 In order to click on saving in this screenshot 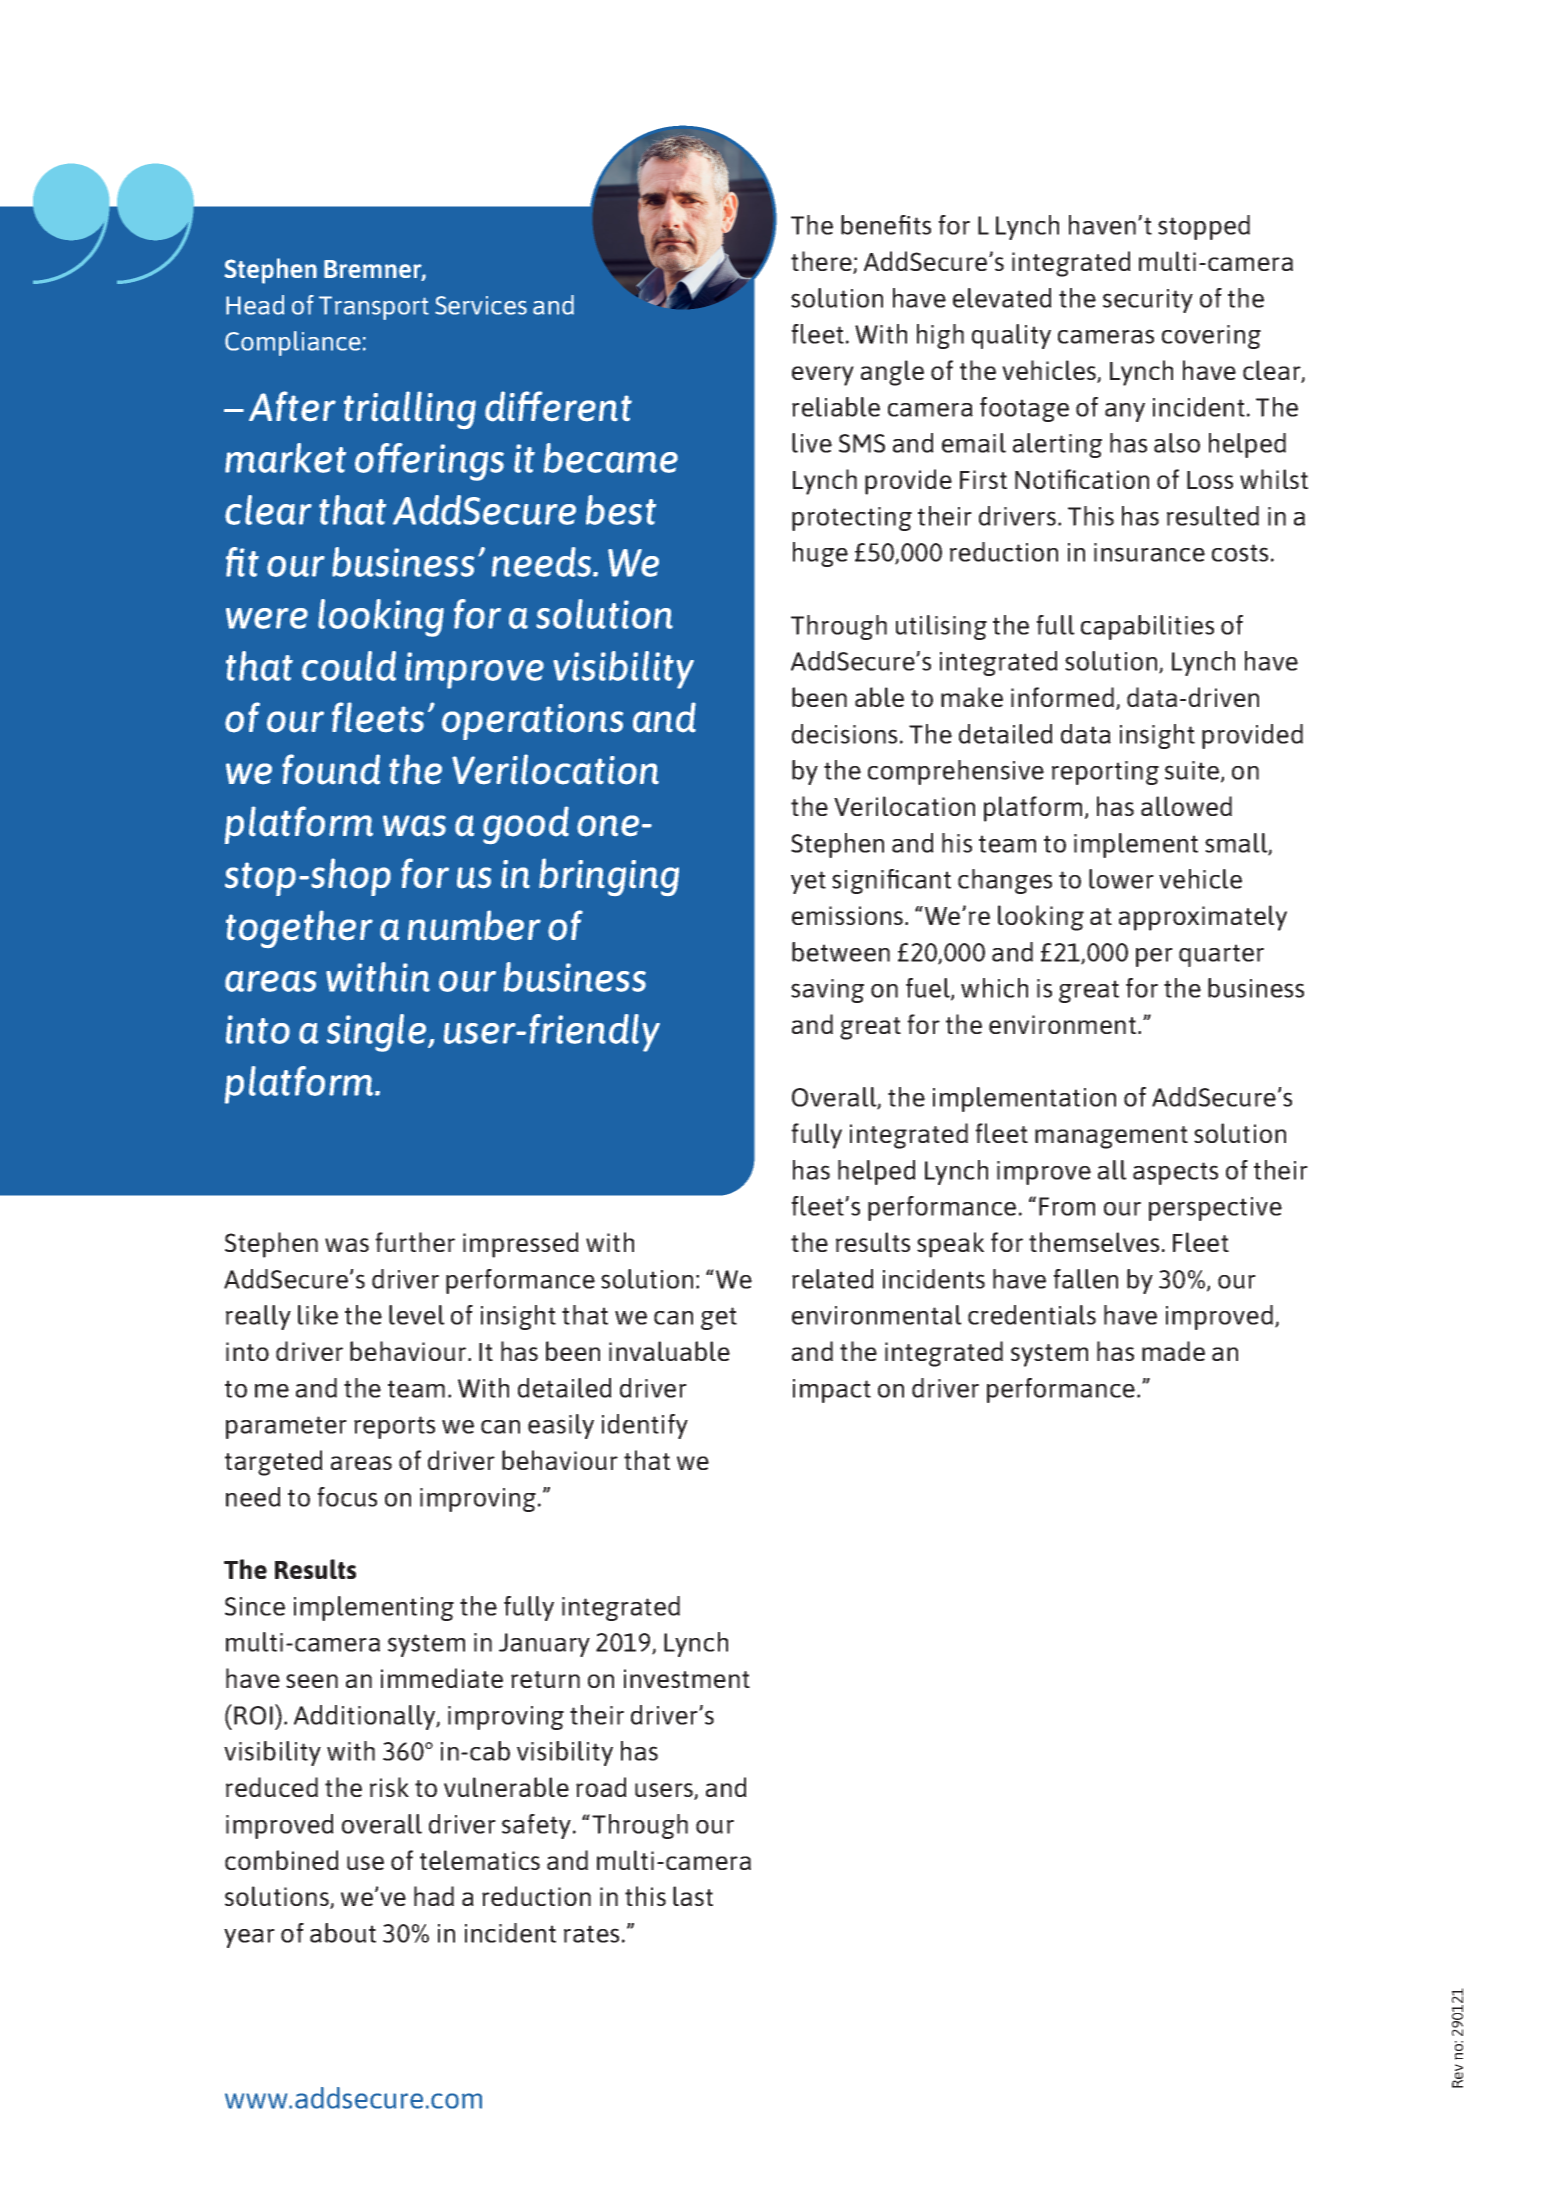, I will do `click(827, 991)`.
